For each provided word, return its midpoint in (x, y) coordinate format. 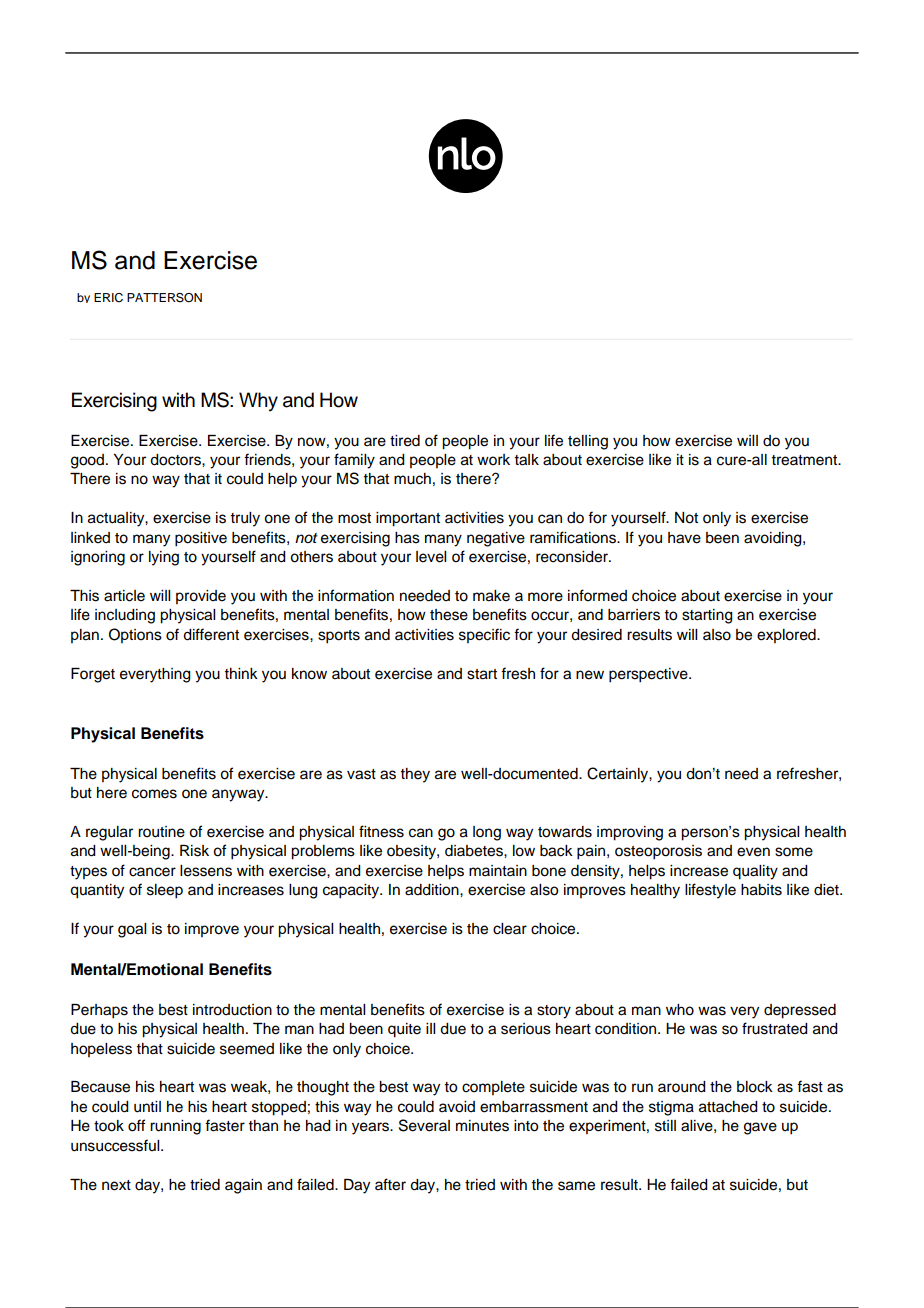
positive (201, 539)
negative (496, 539)
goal (132, 930)
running (175, 1127)
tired (405, 441)
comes (154, 794)
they (415, 775)
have (684, 538)
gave (760, 1128)
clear (510, 929)
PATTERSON (164, 298)
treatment (805, 460)
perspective (649, 675)
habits (761, 890)
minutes (482, 1126)
